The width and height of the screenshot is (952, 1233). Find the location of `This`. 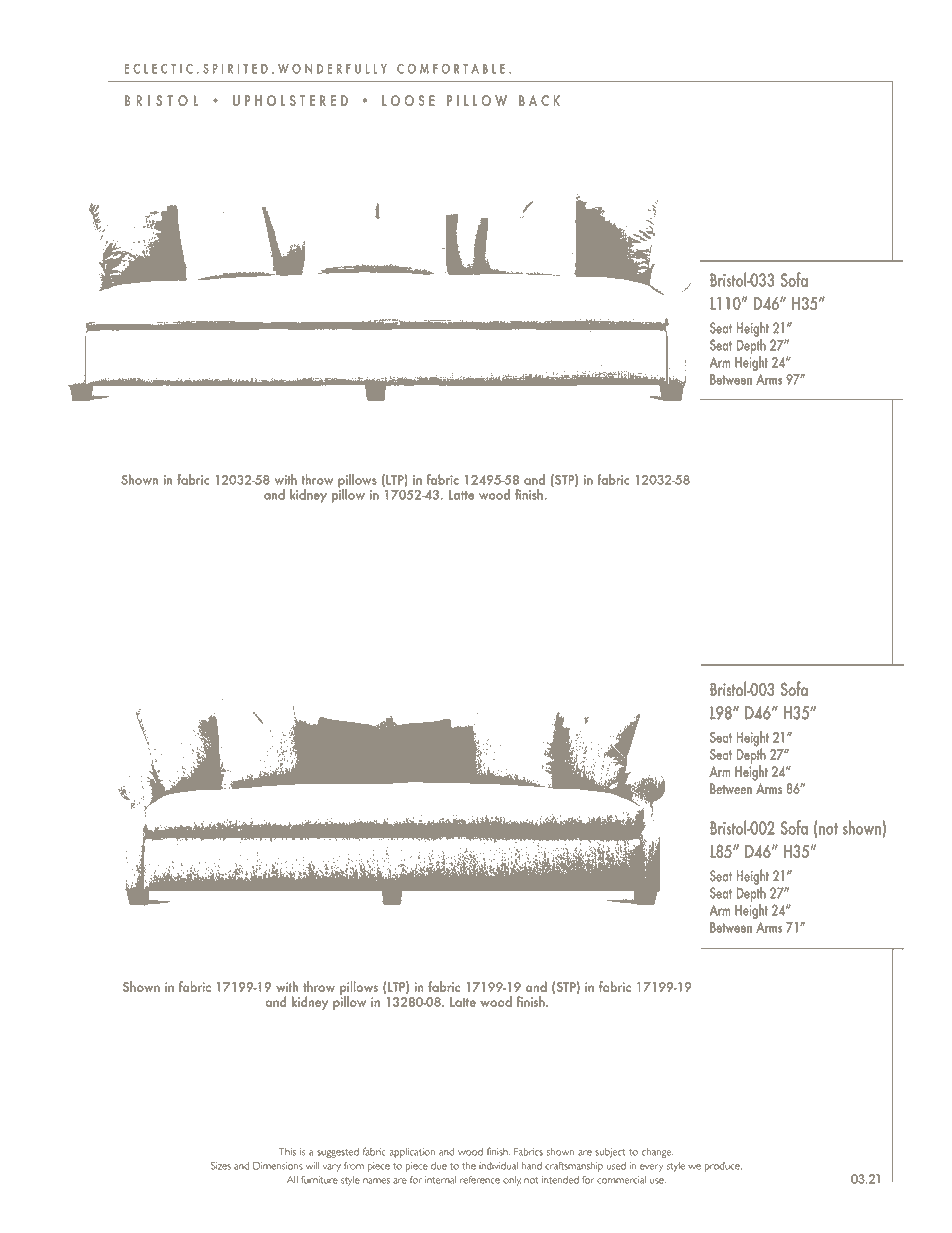

This is located at coordinates (287, 1151).
